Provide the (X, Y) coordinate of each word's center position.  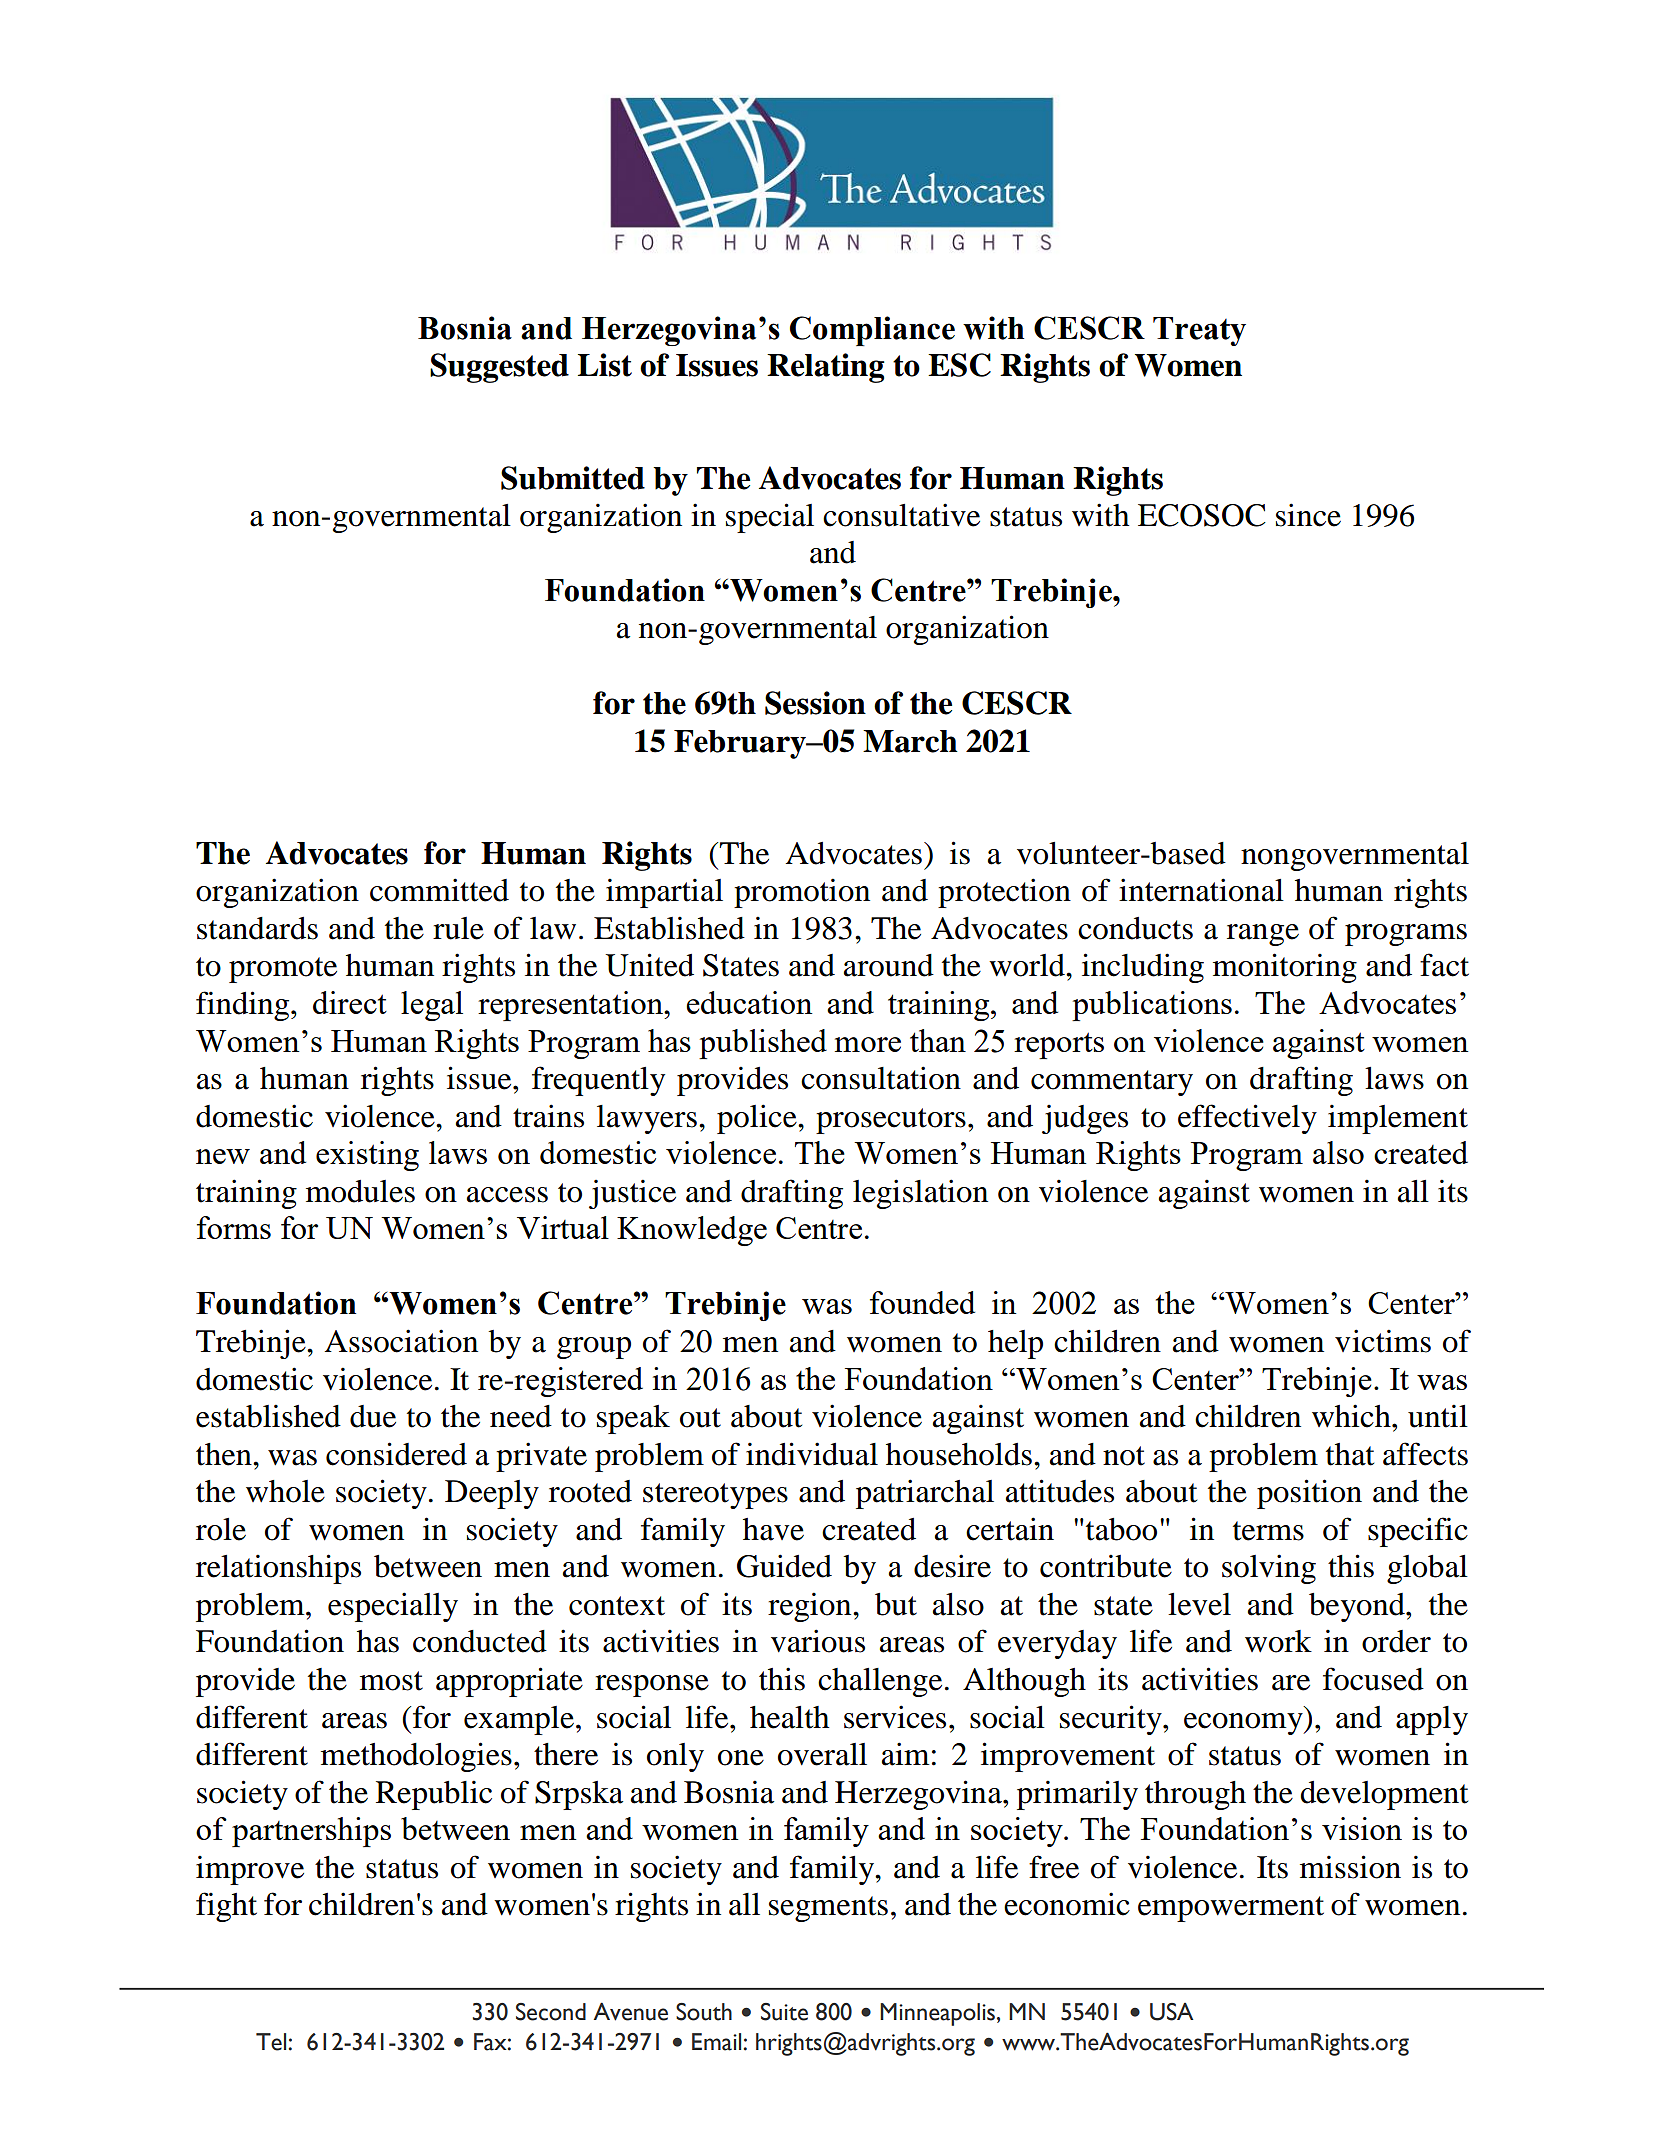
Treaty (1199, 331)
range (1263, 935)
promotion (802, 893)
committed (439, 890)
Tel (272, 2042)
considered (396, 1454)
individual (812, 1454)
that (1350, 1454)
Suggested (499, 368)
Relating (826, 368)
